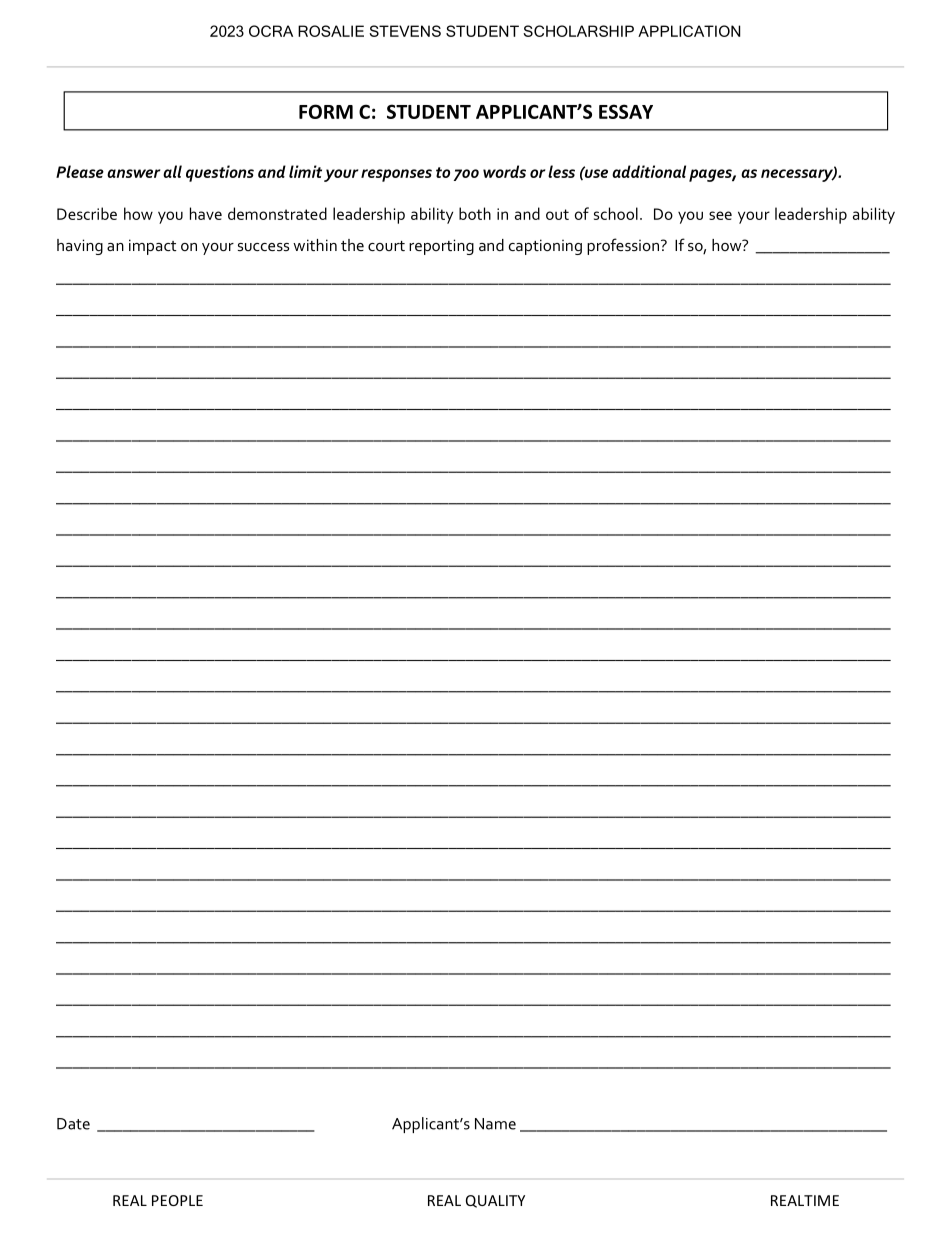  I want to click on ESSAY, so click(626, 111).
